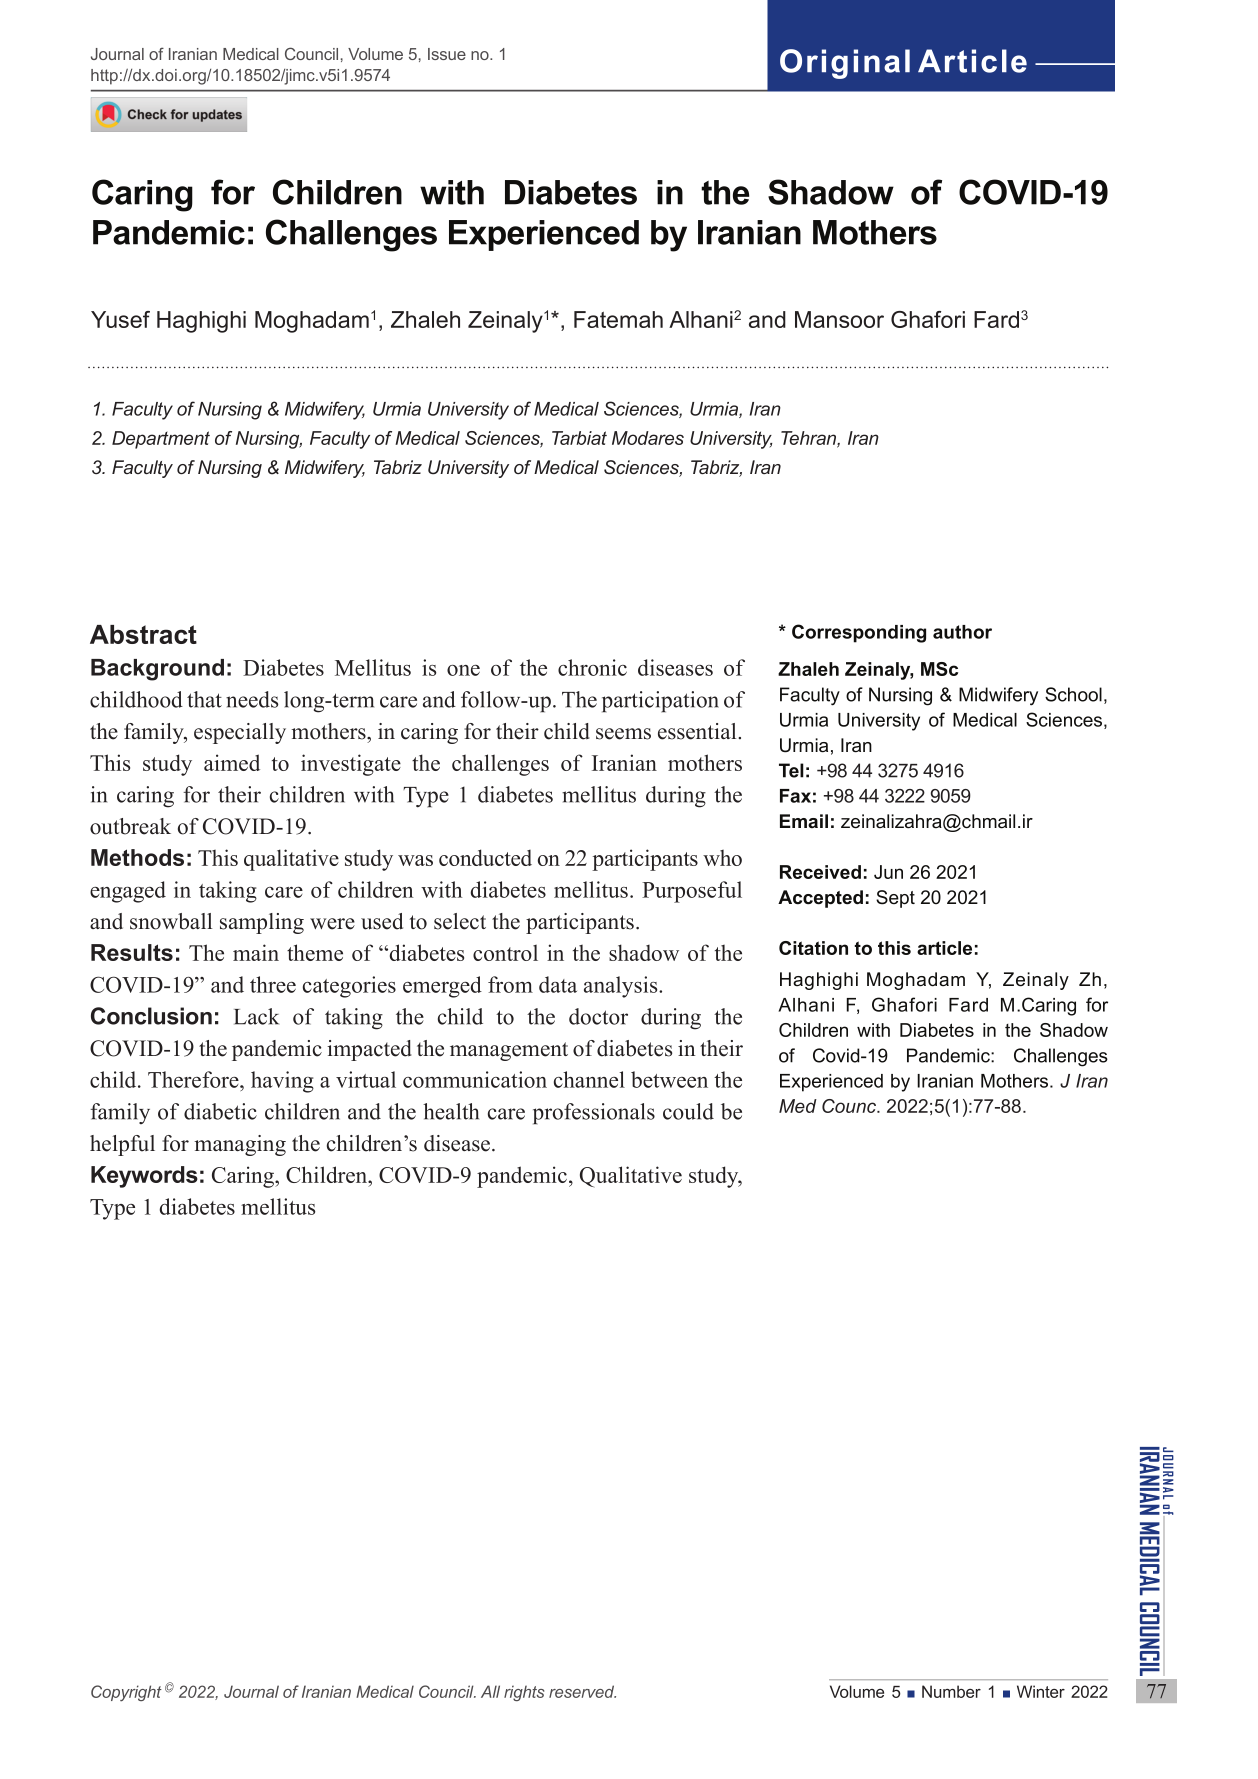 The image size is (1258, 1779). I want to click on Original, so click(845, 64).
